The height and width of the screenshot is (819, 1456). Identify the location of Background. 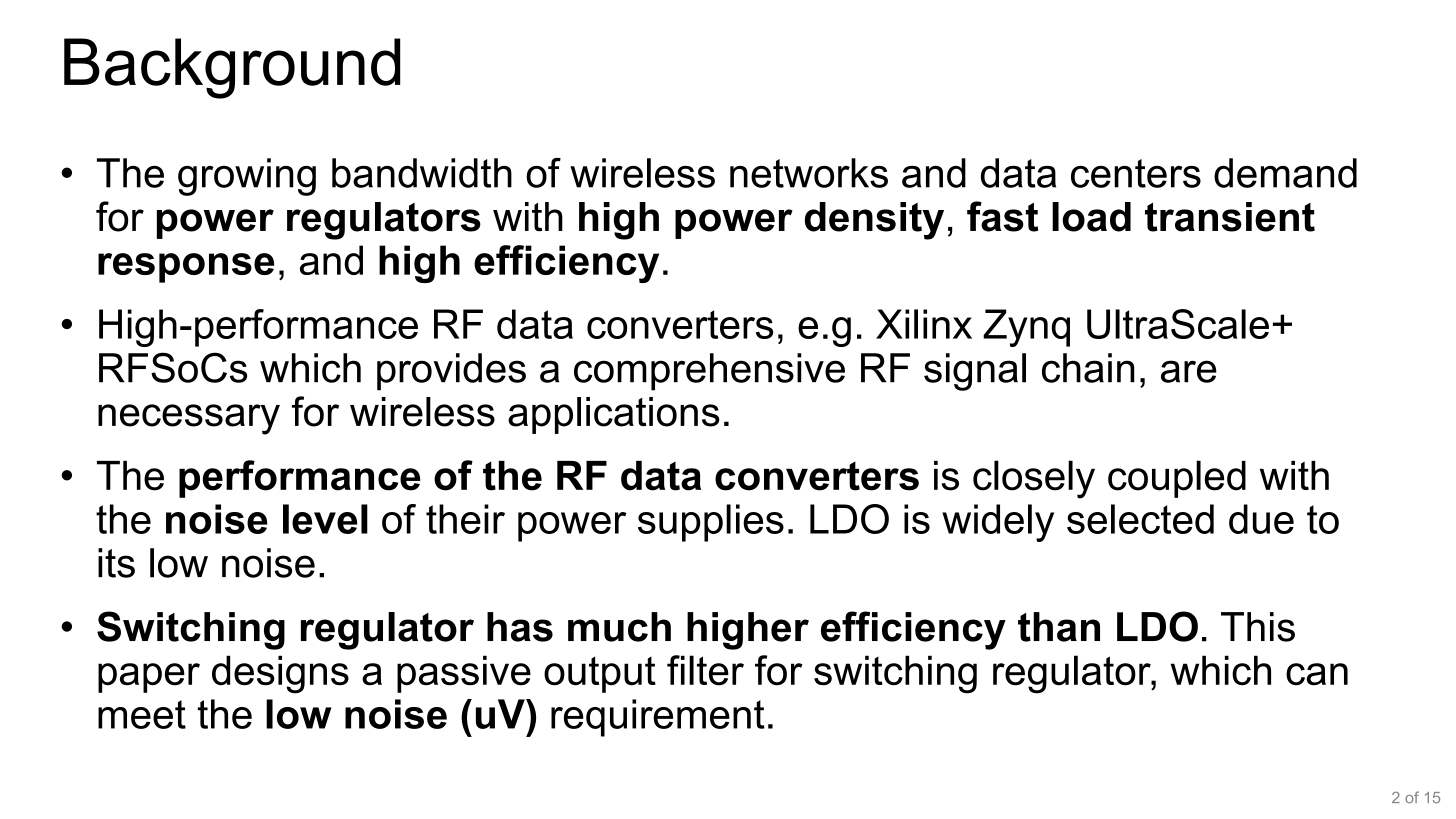
(232, 68).
